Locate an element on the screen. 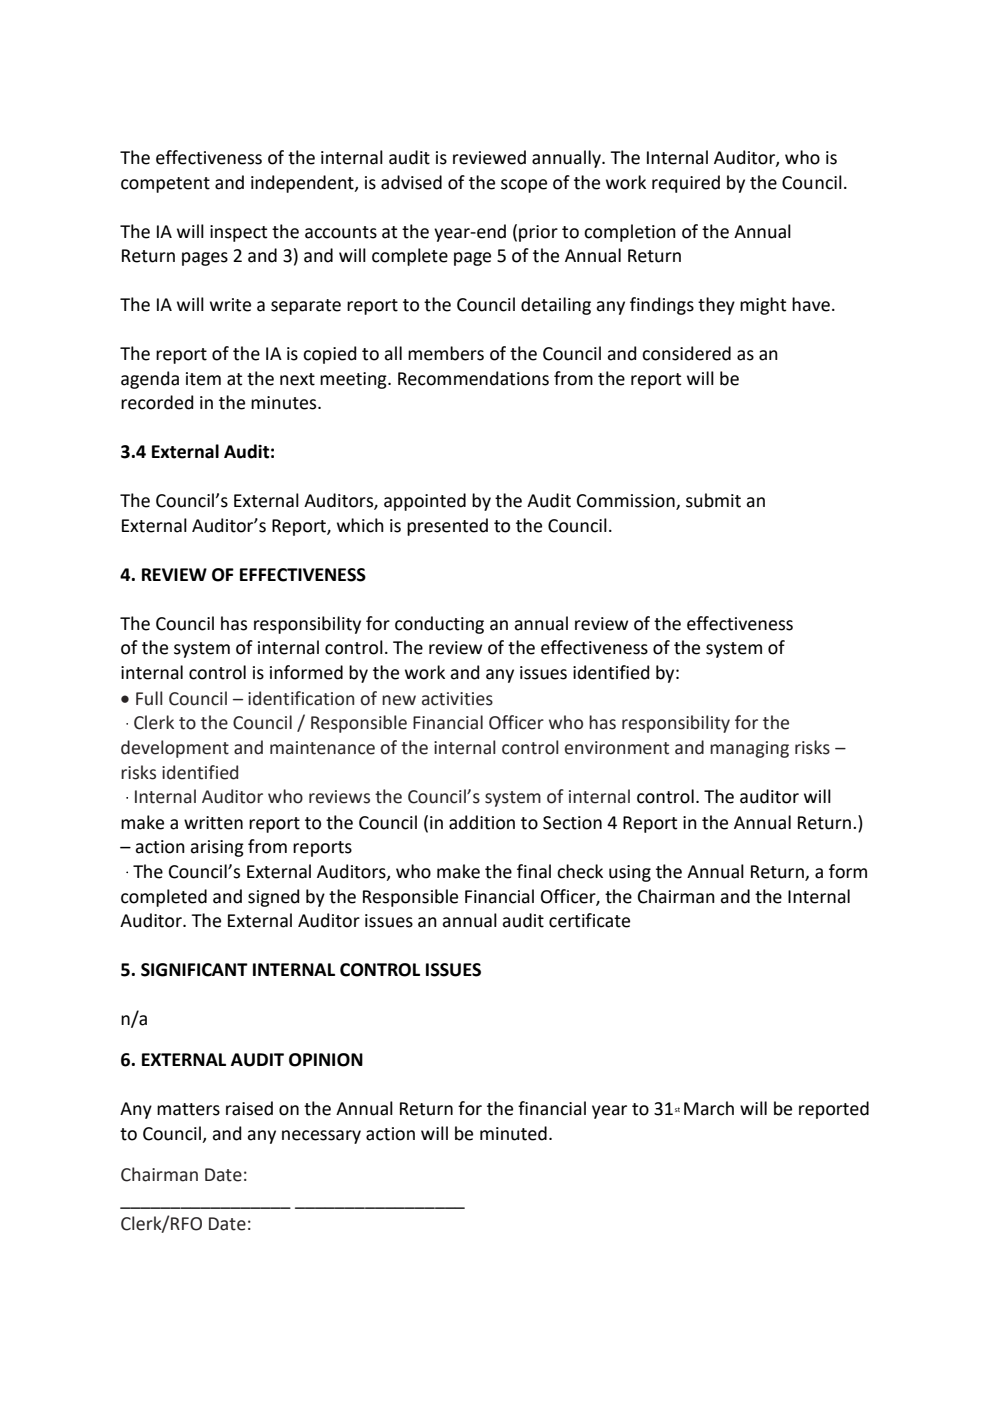 The width and height of the screenshot is (996, 1409). inspect is located at coordinates (238, 233).
